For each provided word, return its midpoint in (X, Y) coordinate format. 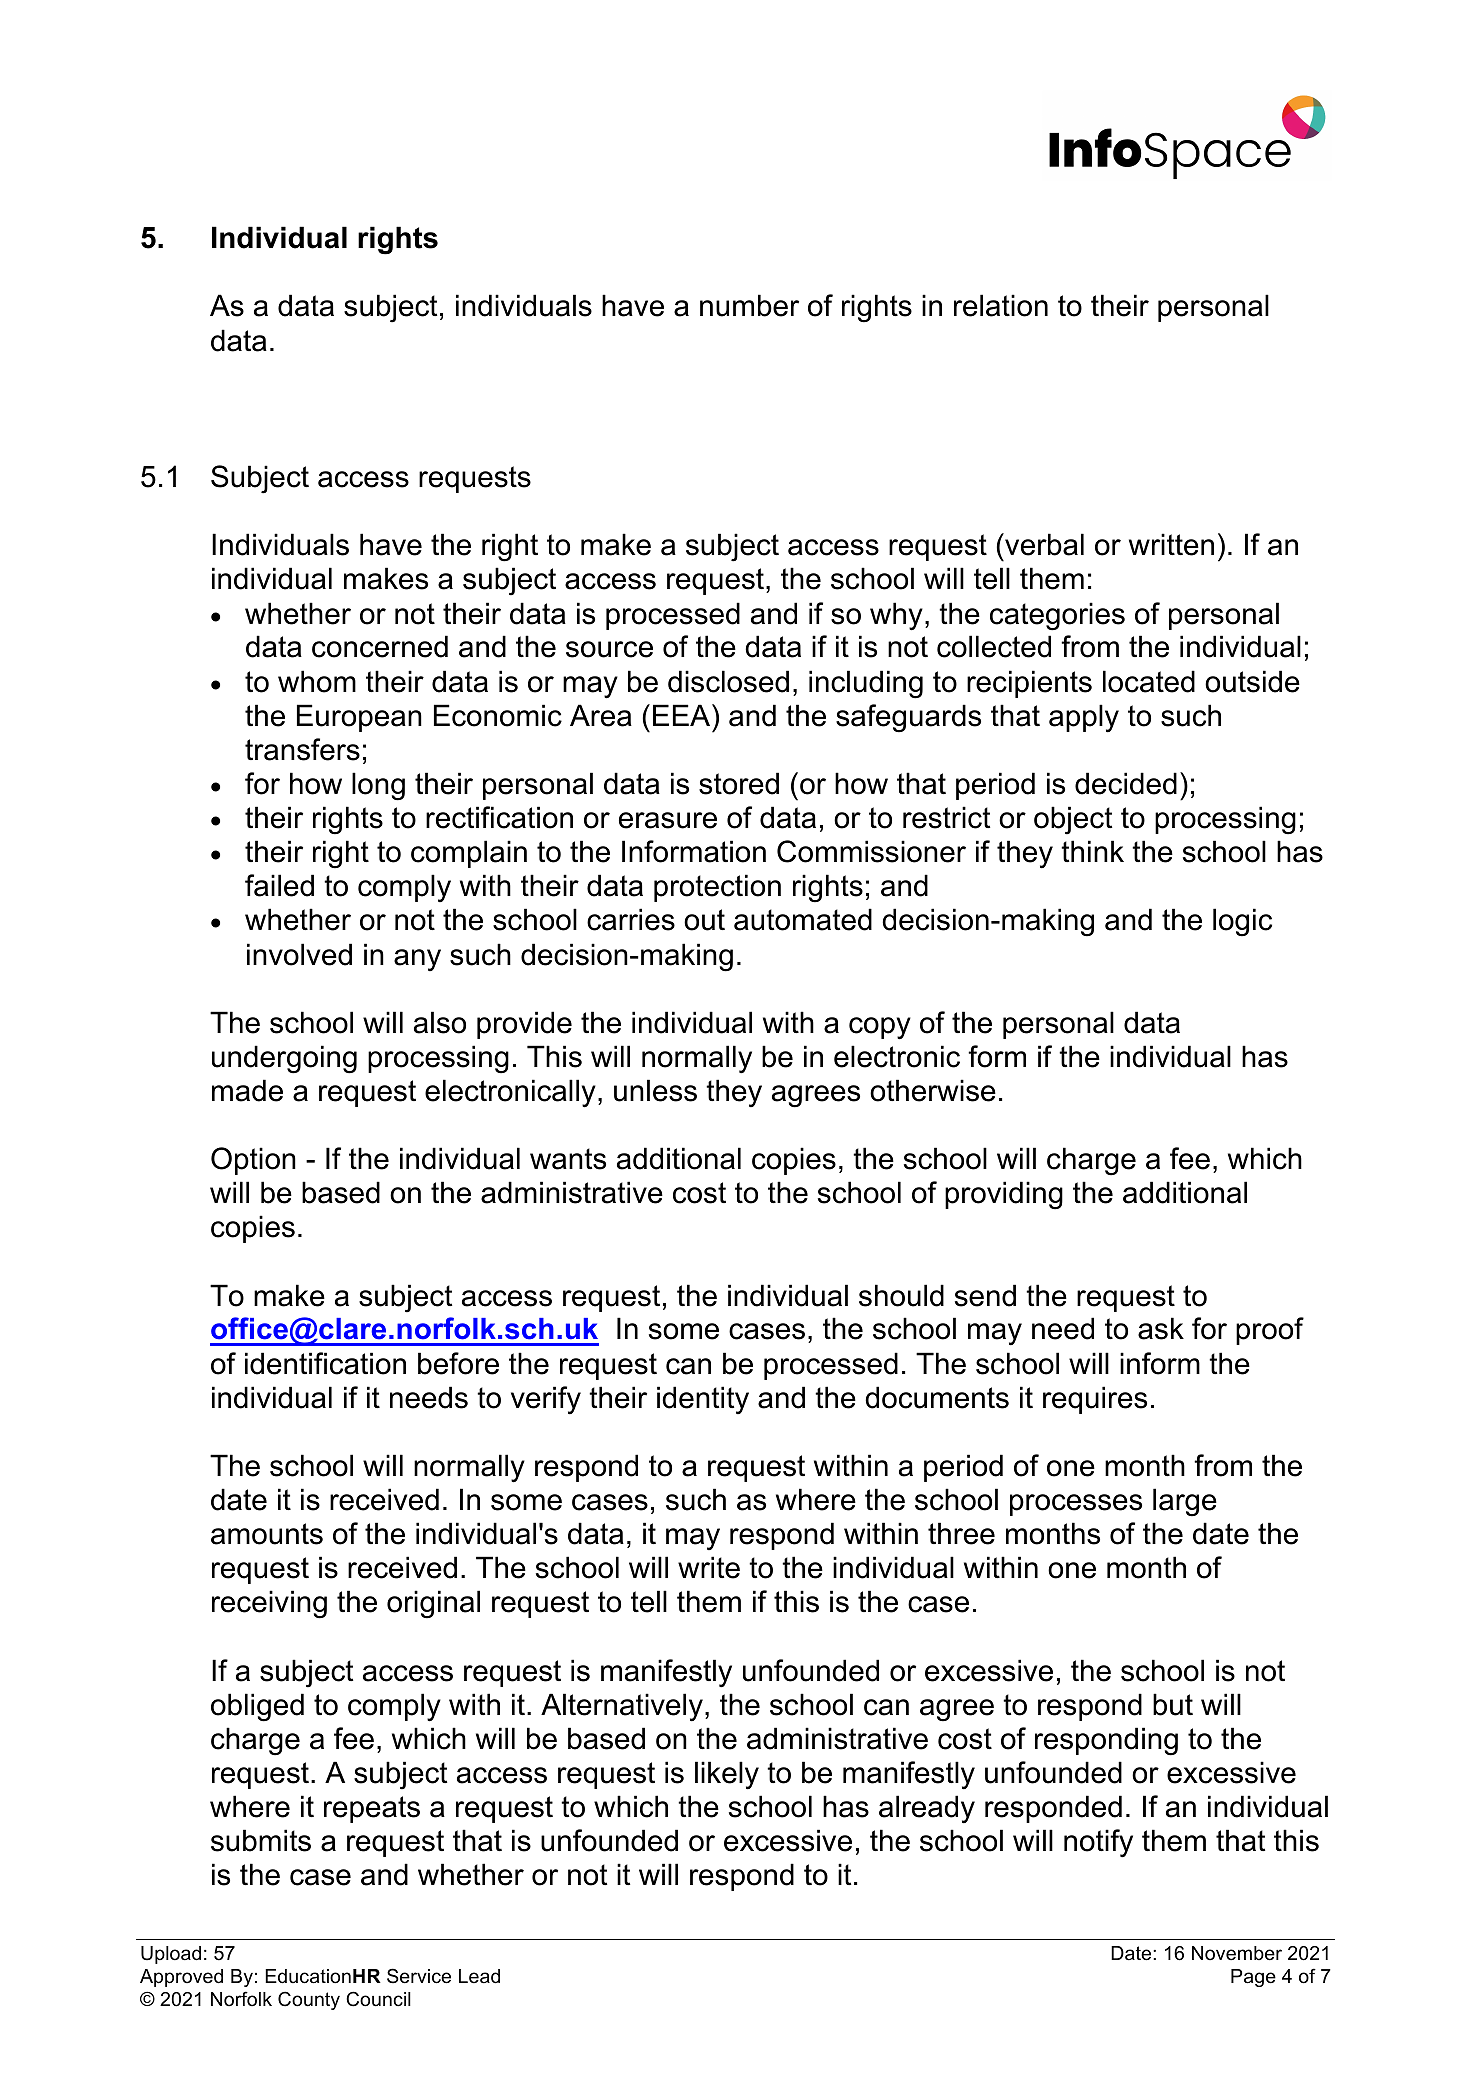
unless (655, 1090)
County (309, 2000)
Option (253, 1161)
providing (1004, 1195)
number (749, 305)
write (709, 1567)
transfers (302, 749)
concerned (380, 646)
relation (1001, 305)
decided (1126, 783)
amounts (267, 1534)
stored (739, 783)
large (1185, 1502)
